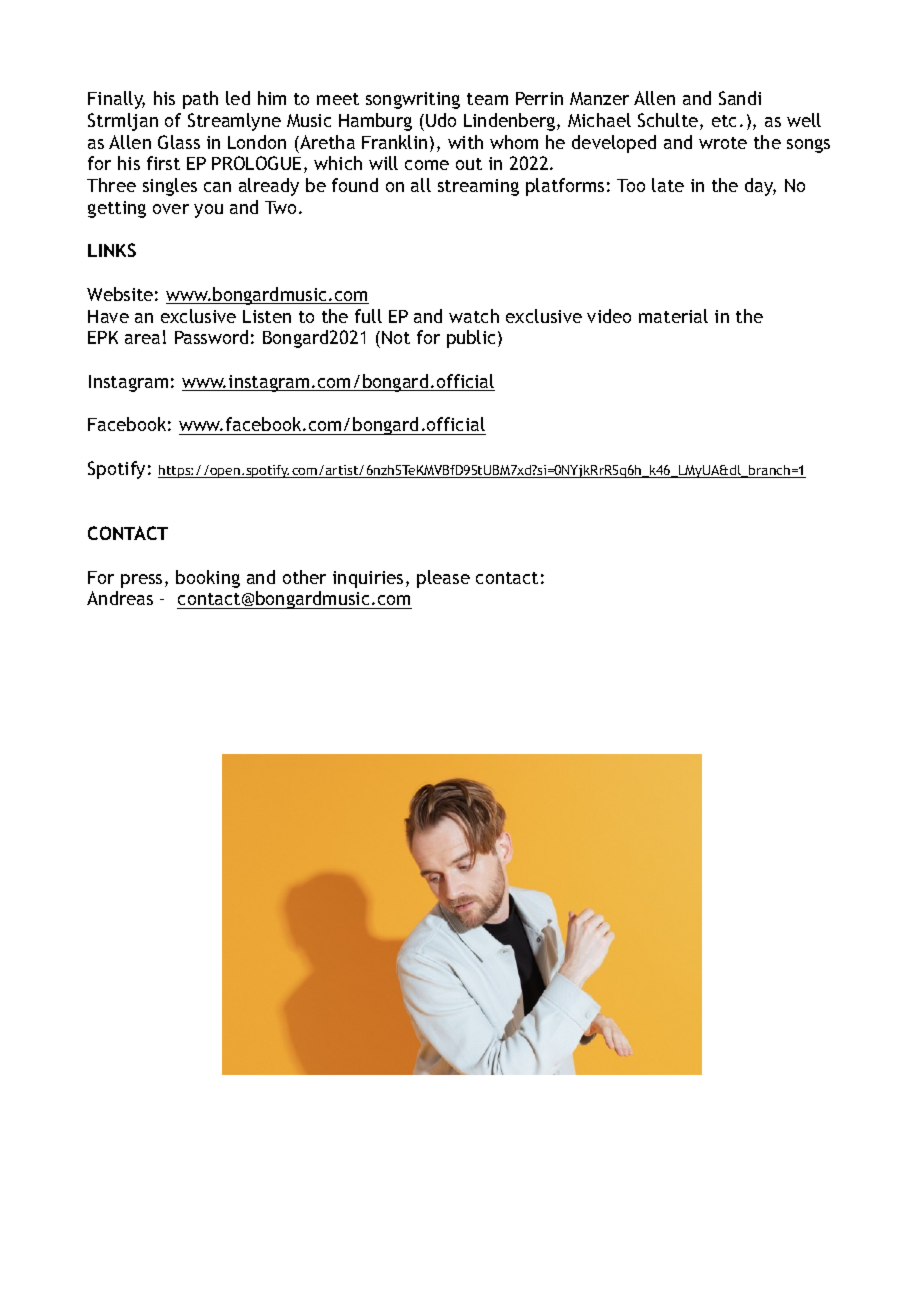 The image size is (924, 1308). Describe the element at coordinates (473, 339) in the document. I see `public` at that location.
